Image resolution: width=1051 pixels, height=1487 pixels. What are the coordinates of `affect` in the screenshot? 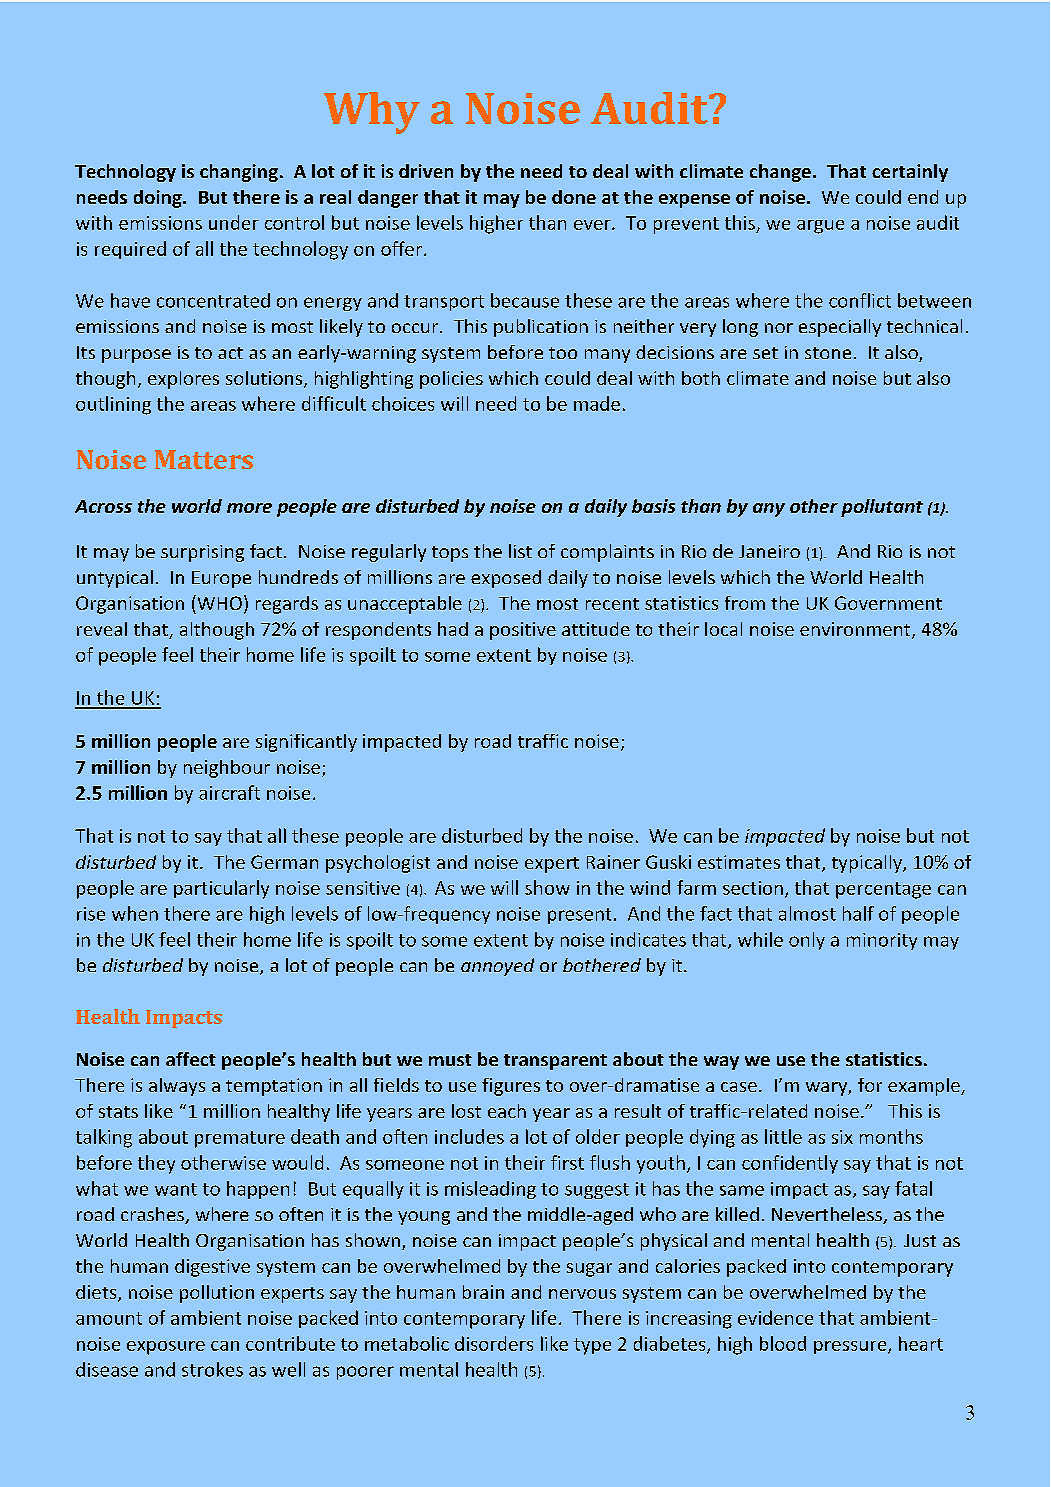 It's located at (191, 1059).
